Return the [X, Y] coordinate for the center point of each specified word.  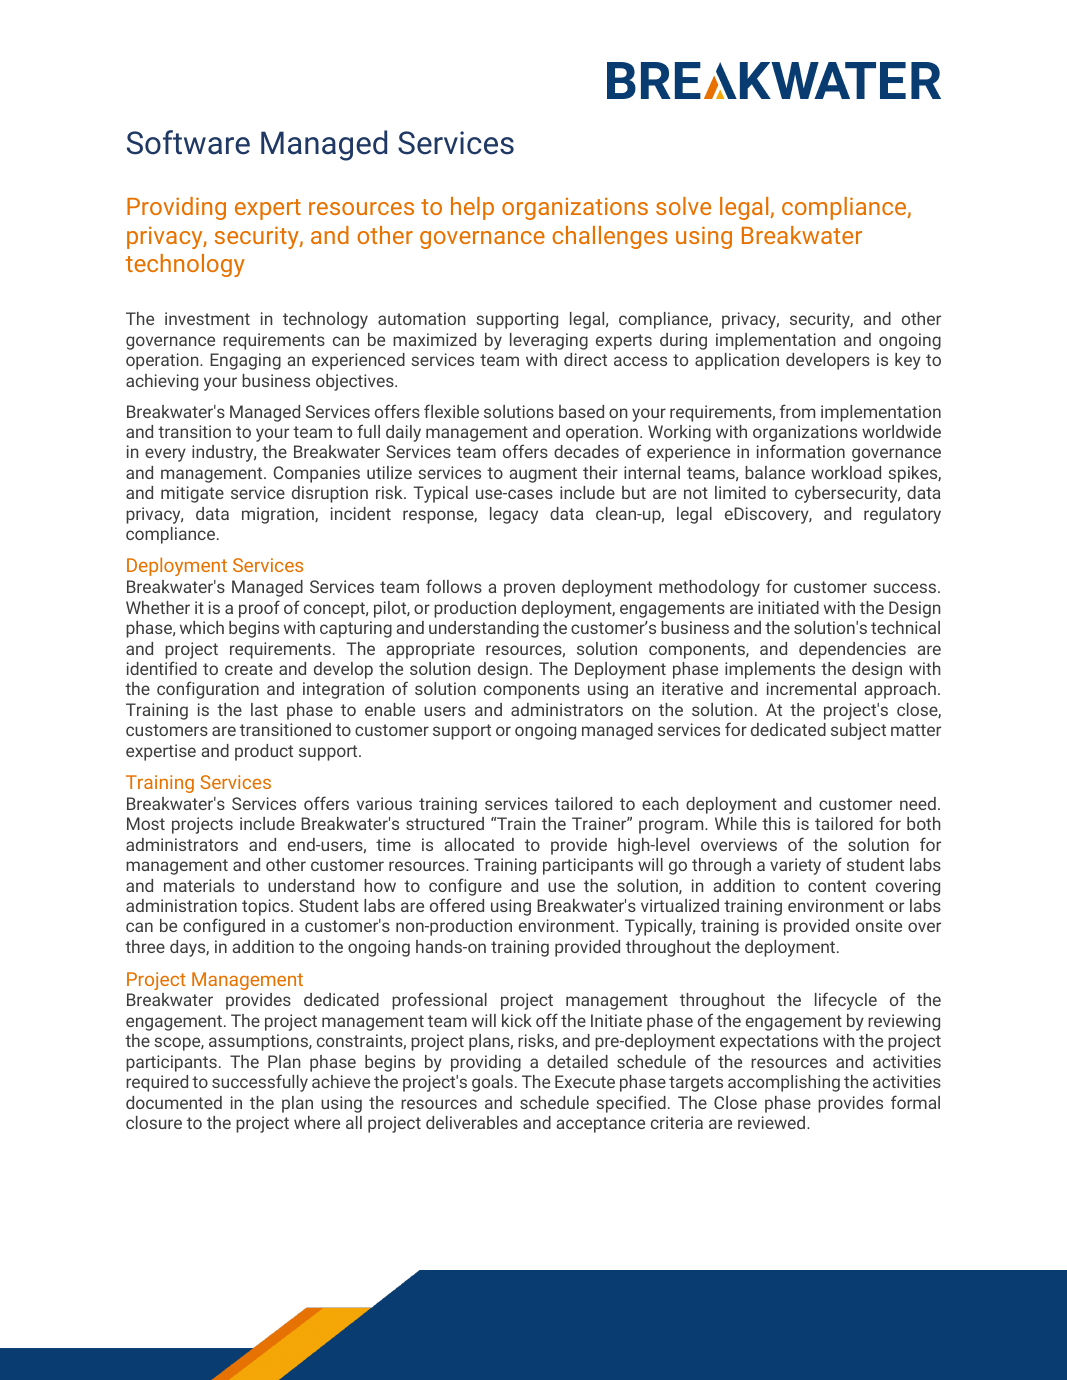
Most [146, 823]
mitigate [192, 494]
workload [846, 472]
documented [174, 1102]
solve [683, 206]
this [776, 823]
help [472, 208]
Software [188, 142]
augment [543, 475]
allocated [479, 844]
